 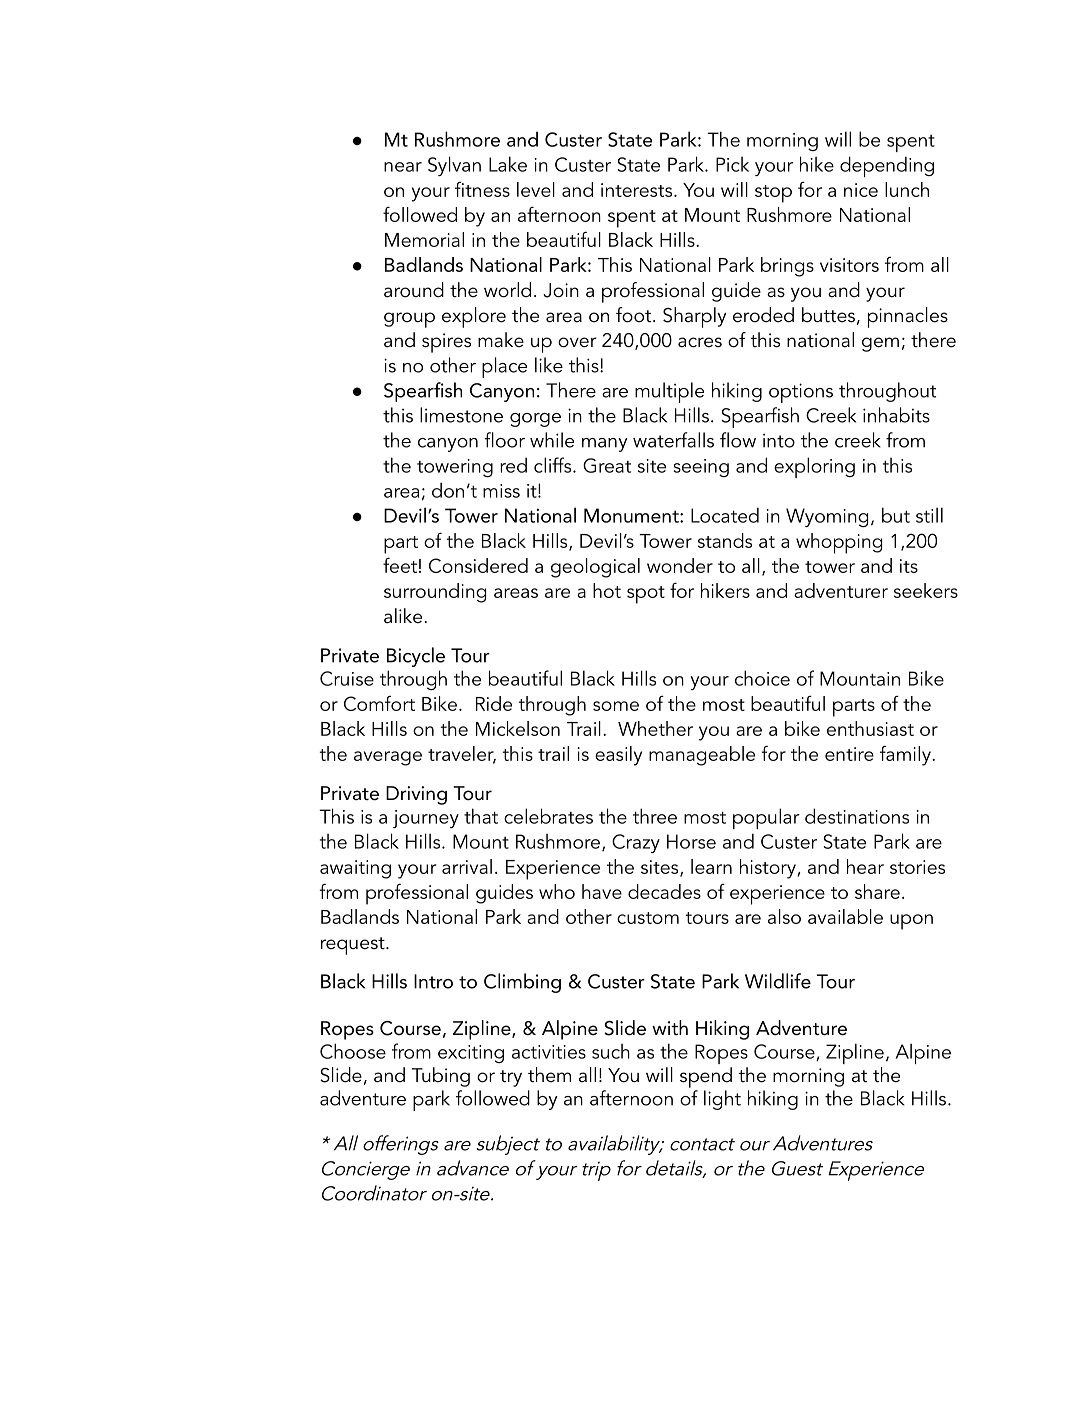 What do you see at coordinates (646, 595) in the page?
I see `spot` at bounding box center [646, 595].
